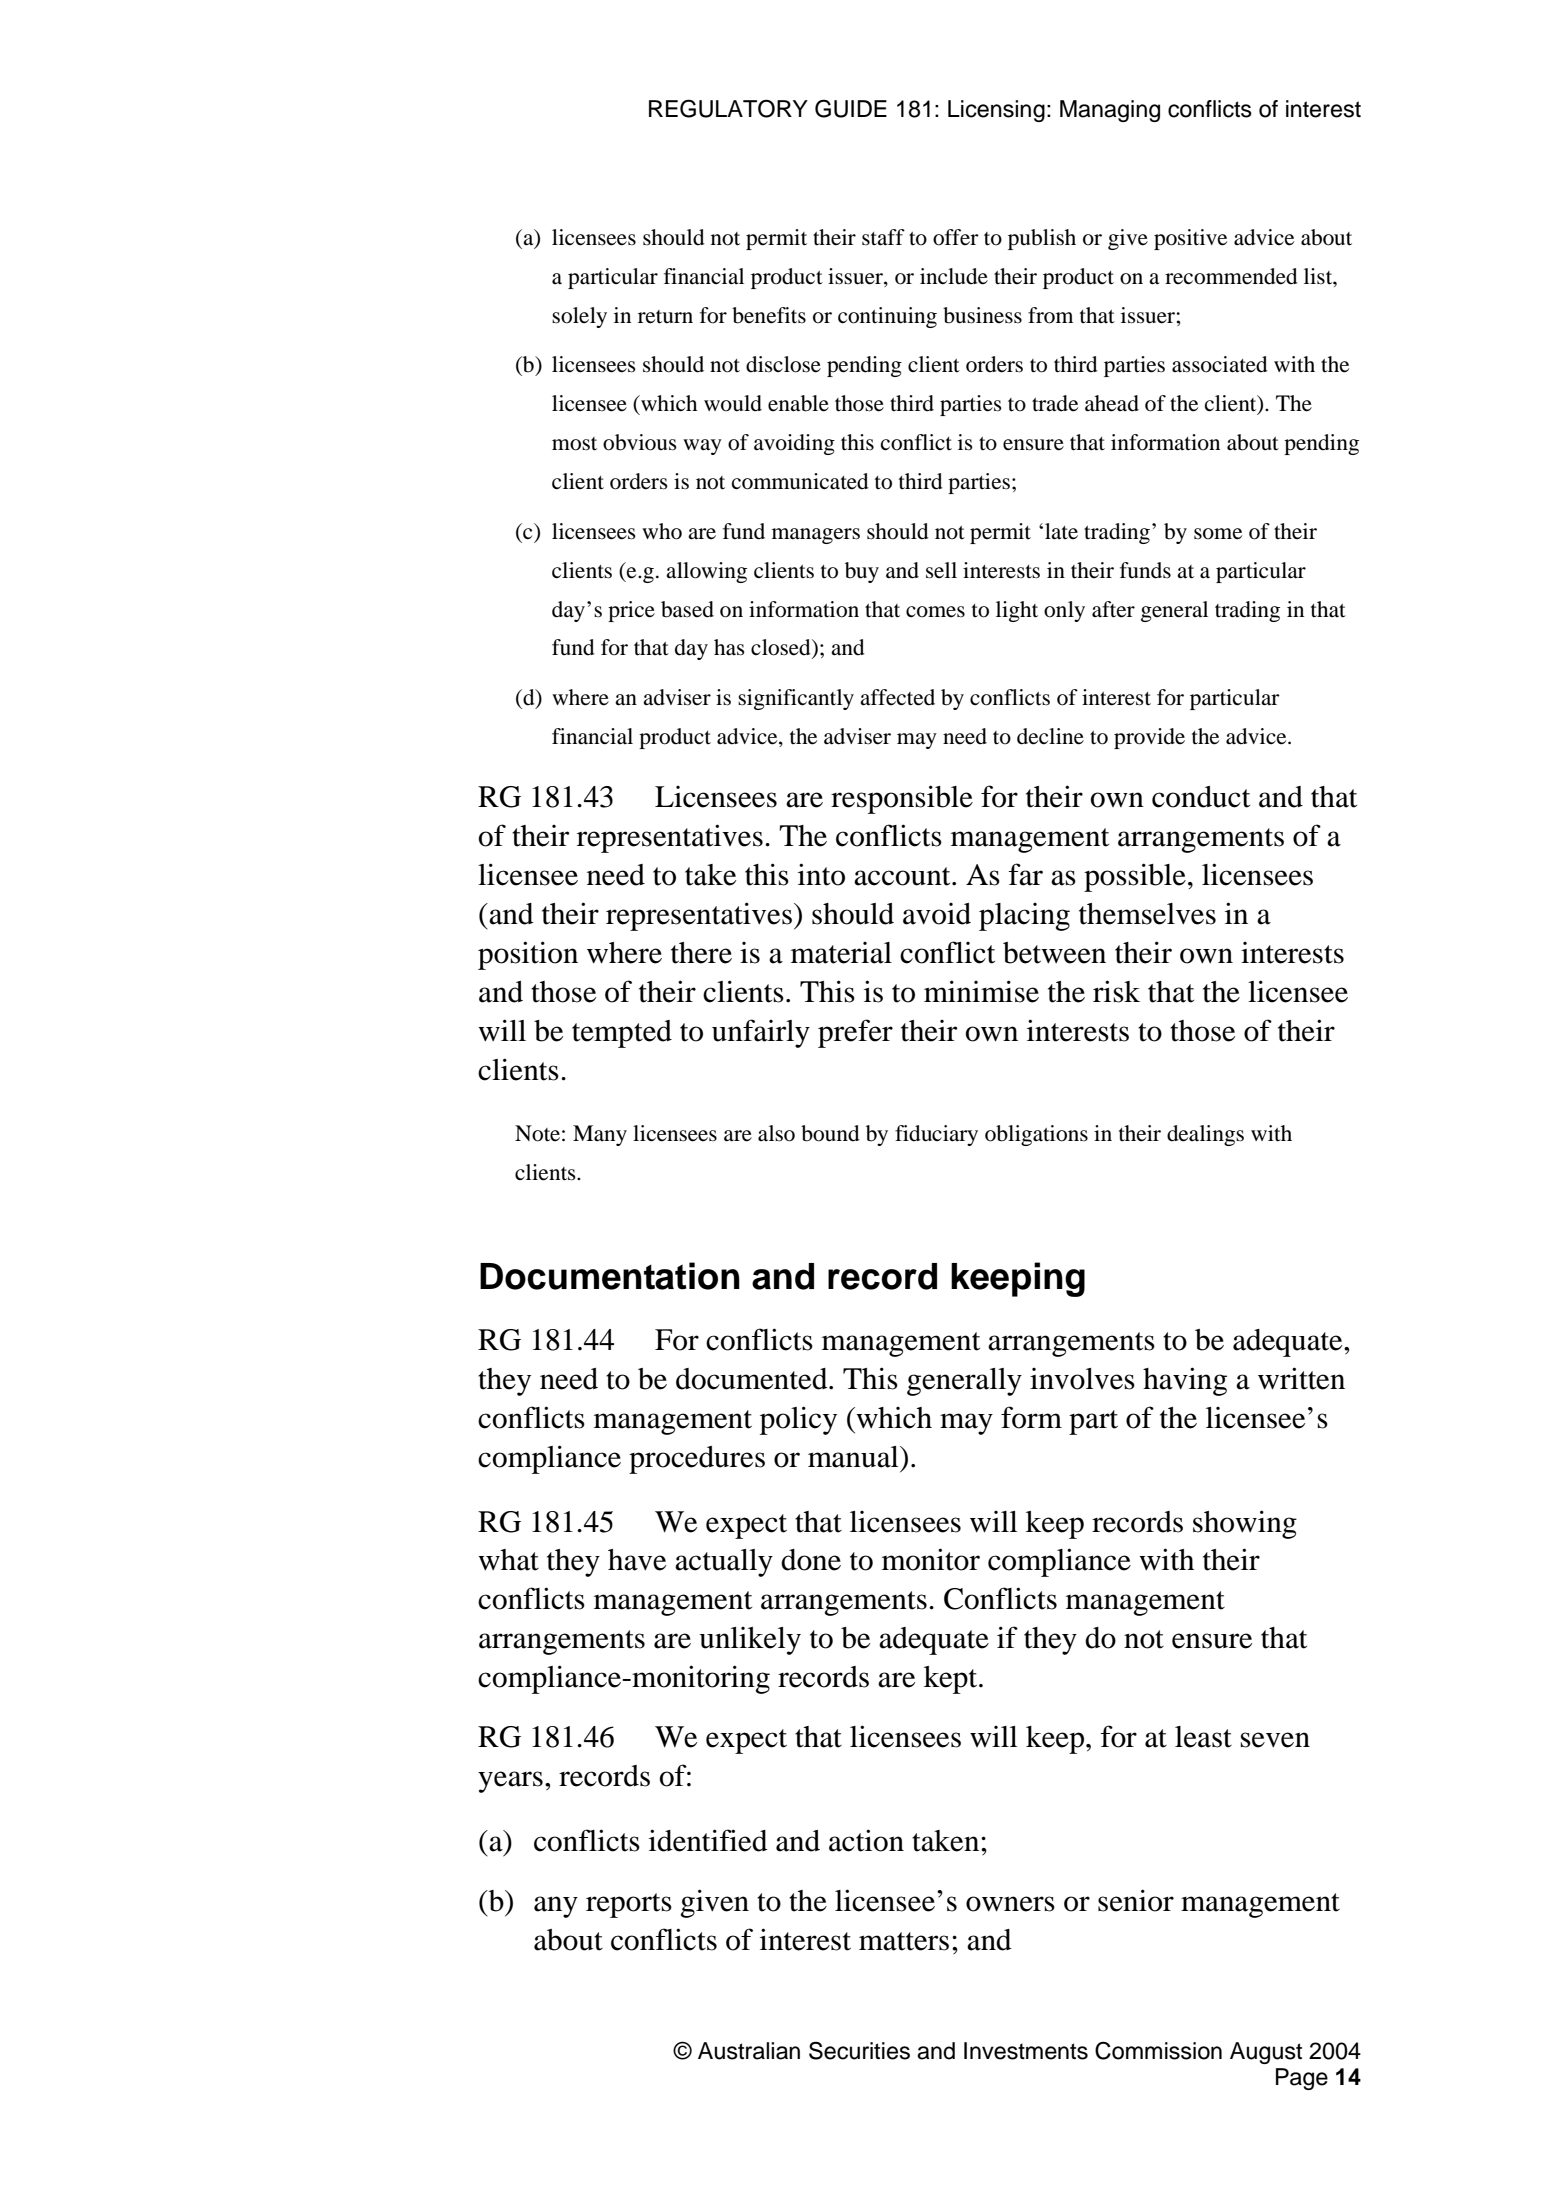 The width and height of the screenshot is (1544, 2186). Describe the element at coordinates (859, 2050) in the screenshot. I see `Securities` at that location.
